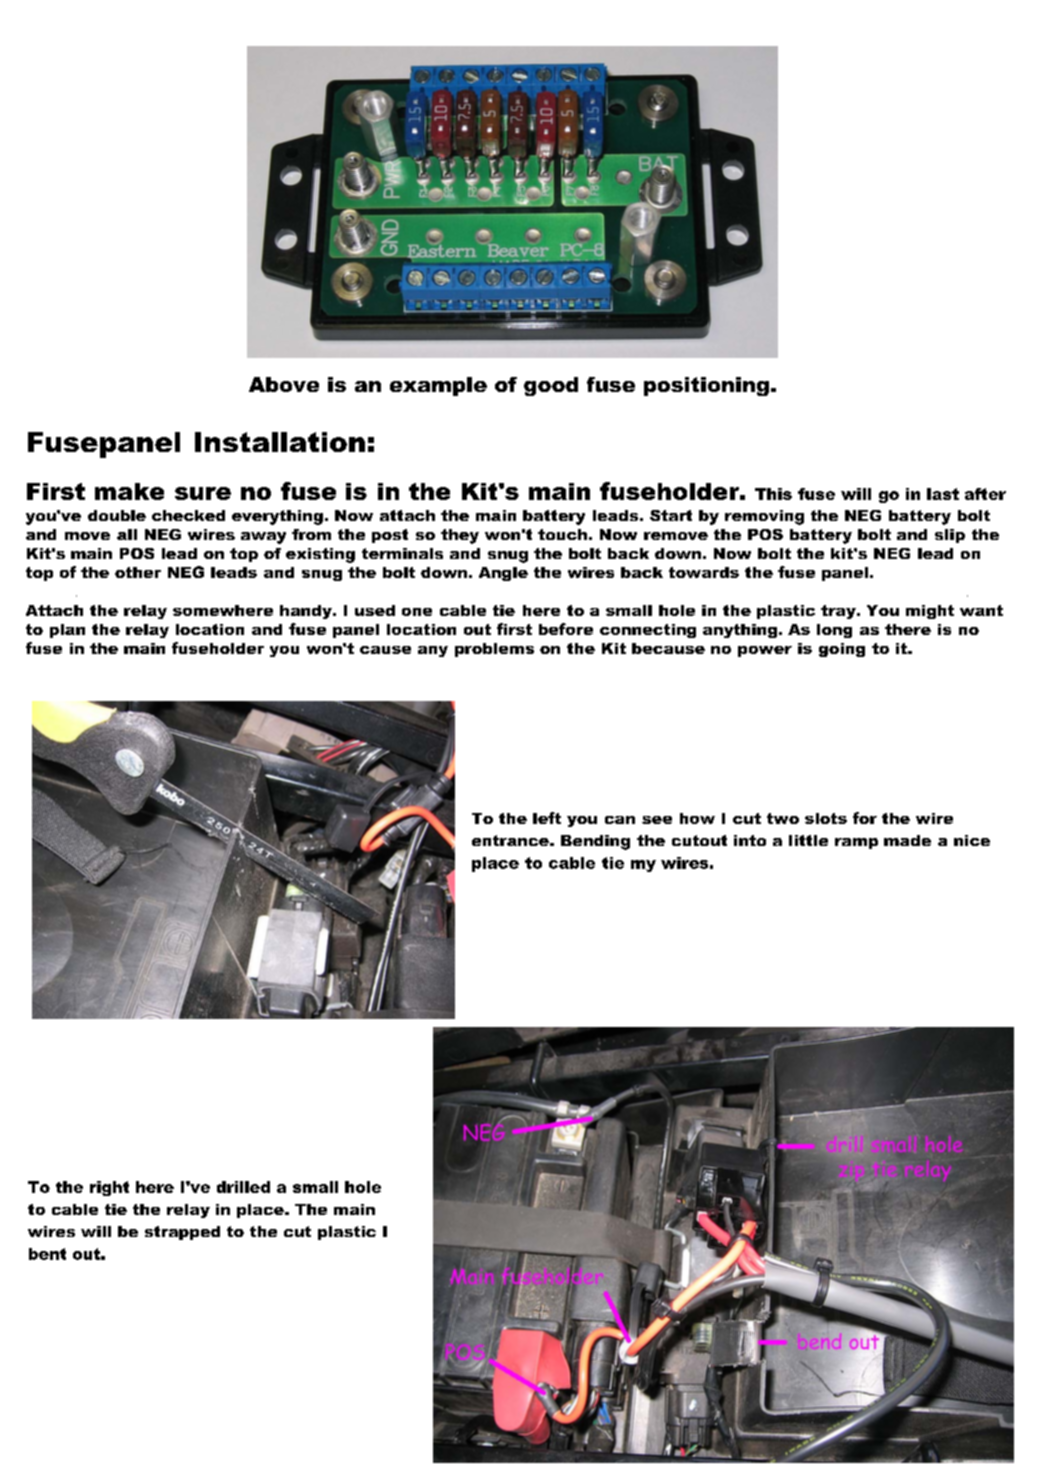 Image resolution: width=1044 pixels, height=1478 pixels. I want to click on right, so click(109, 1188).
